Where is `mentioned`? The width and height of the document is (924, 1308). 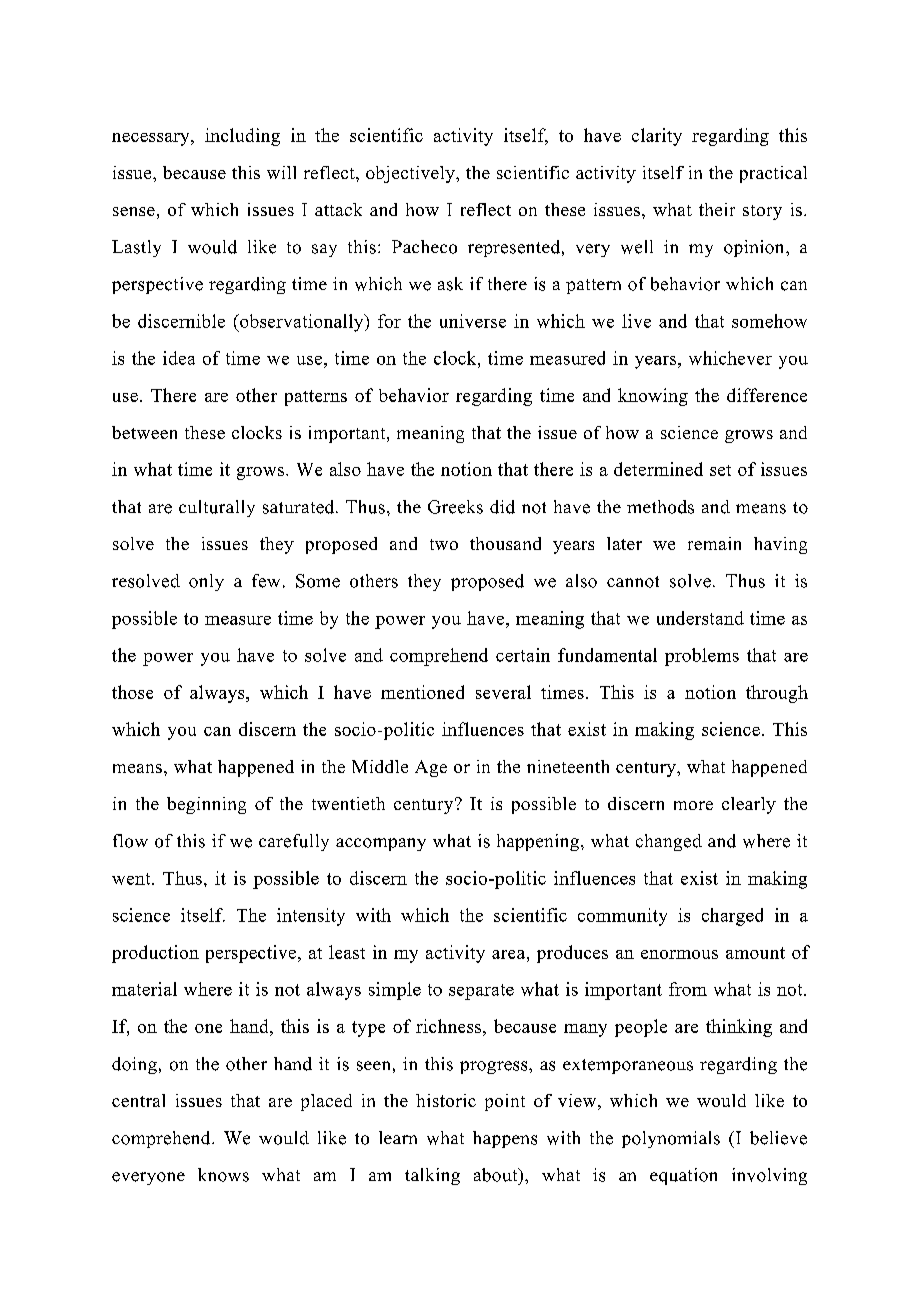
mentioned is located at coordinates (422, 692).
